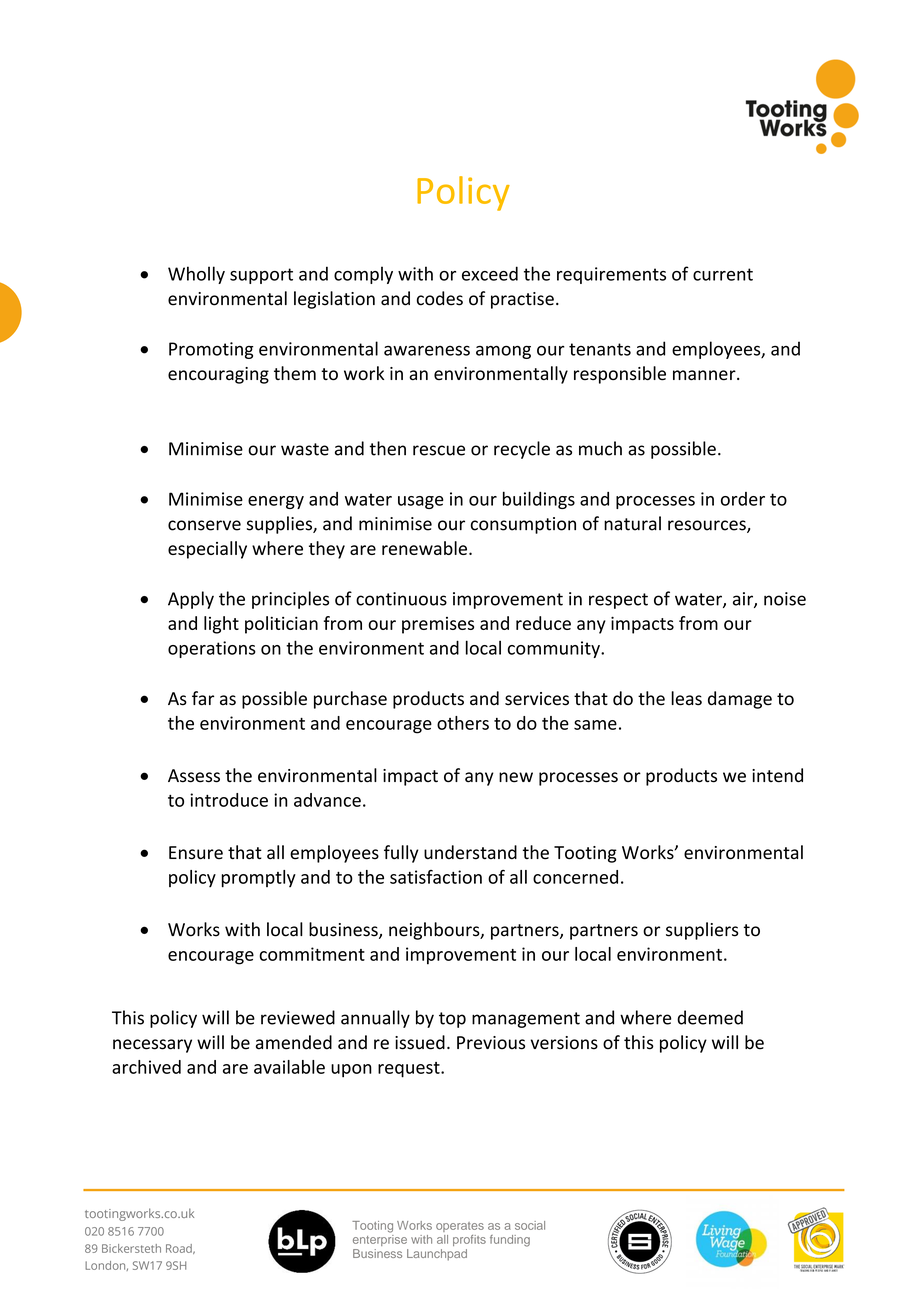  Describe the element at coordinates (740, 700) in the screenshot. I see `damage` at that location.
